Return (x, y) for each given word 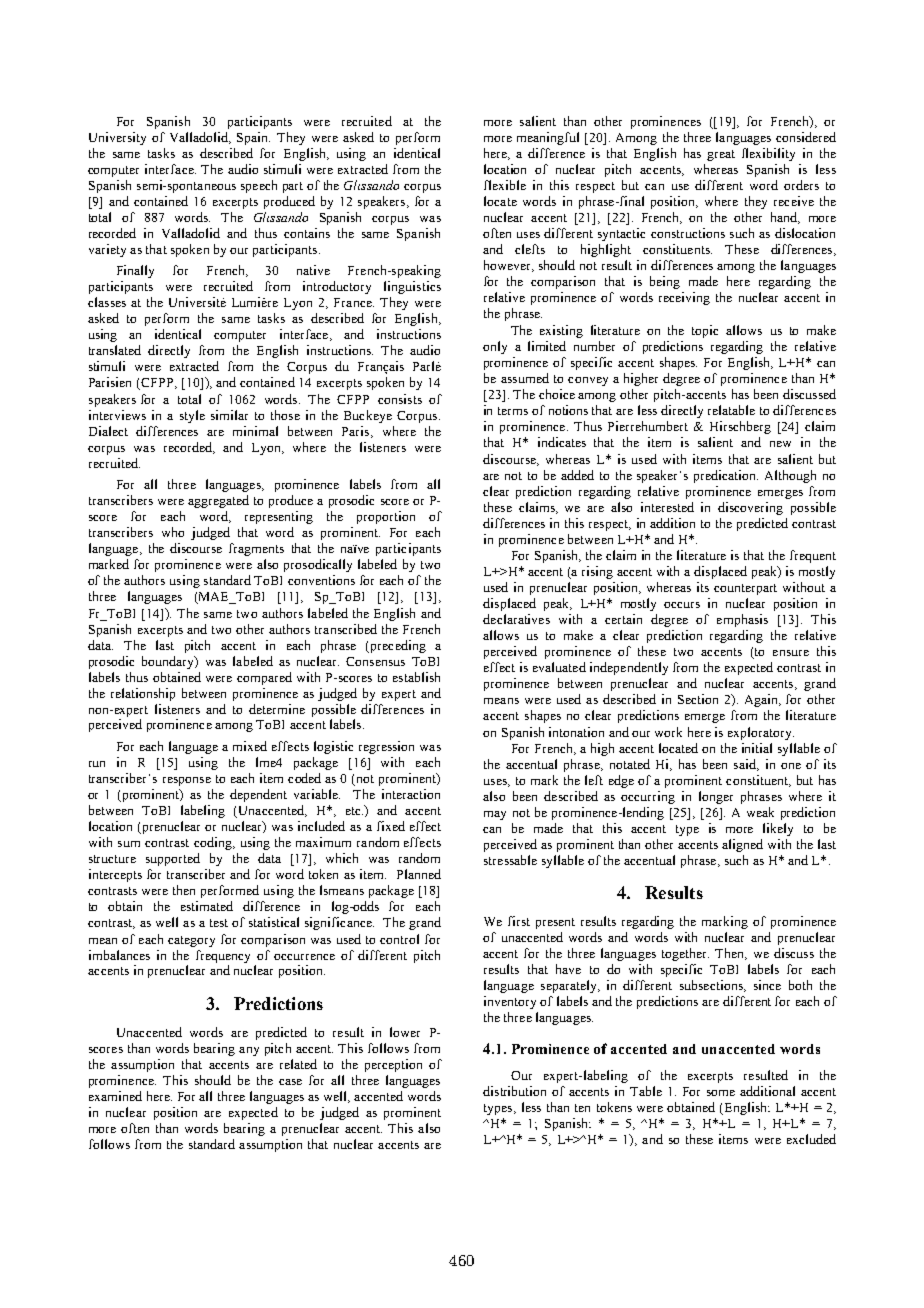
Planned (419, 874)
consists (400, 399)
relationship (143, 694)
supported (173, 859)
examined (115, 1096)
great (721, 155)
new (780, 444)
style (192, 416)
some (721, 1093)
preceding (397, 646)
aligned (742, 845)
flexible (505, 185)
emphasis (742, 620)
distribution (514, 1091)
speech (259, 186)
